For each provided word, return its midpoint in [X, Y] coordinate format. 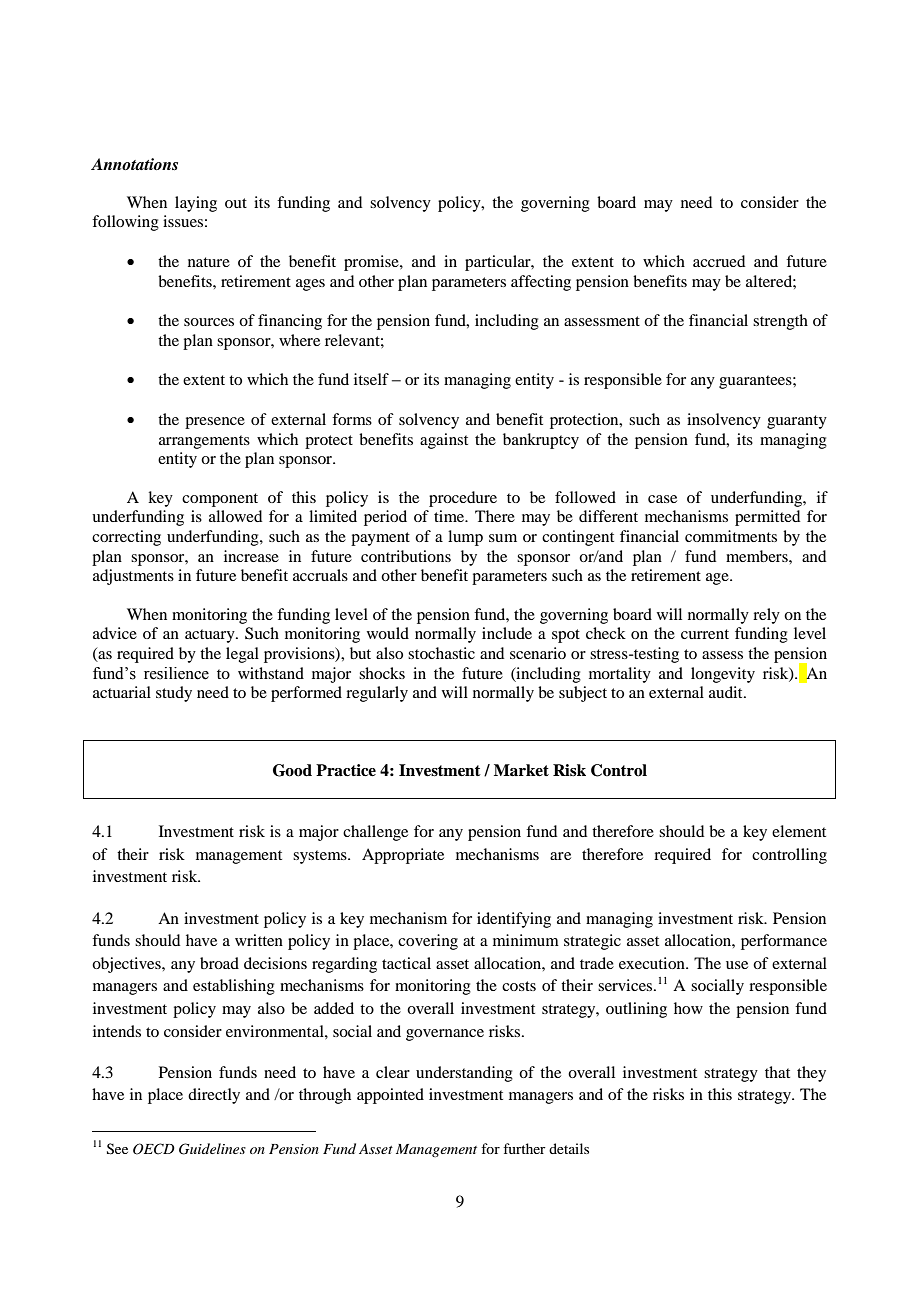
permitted [767, 518]
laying [196, 204]
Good [292, 770]
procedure [463, 499]
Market [521, 770]
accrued [719, 261]
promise [372, 263]
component [220, 500]
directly [214, 1096]
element [799, 831]
